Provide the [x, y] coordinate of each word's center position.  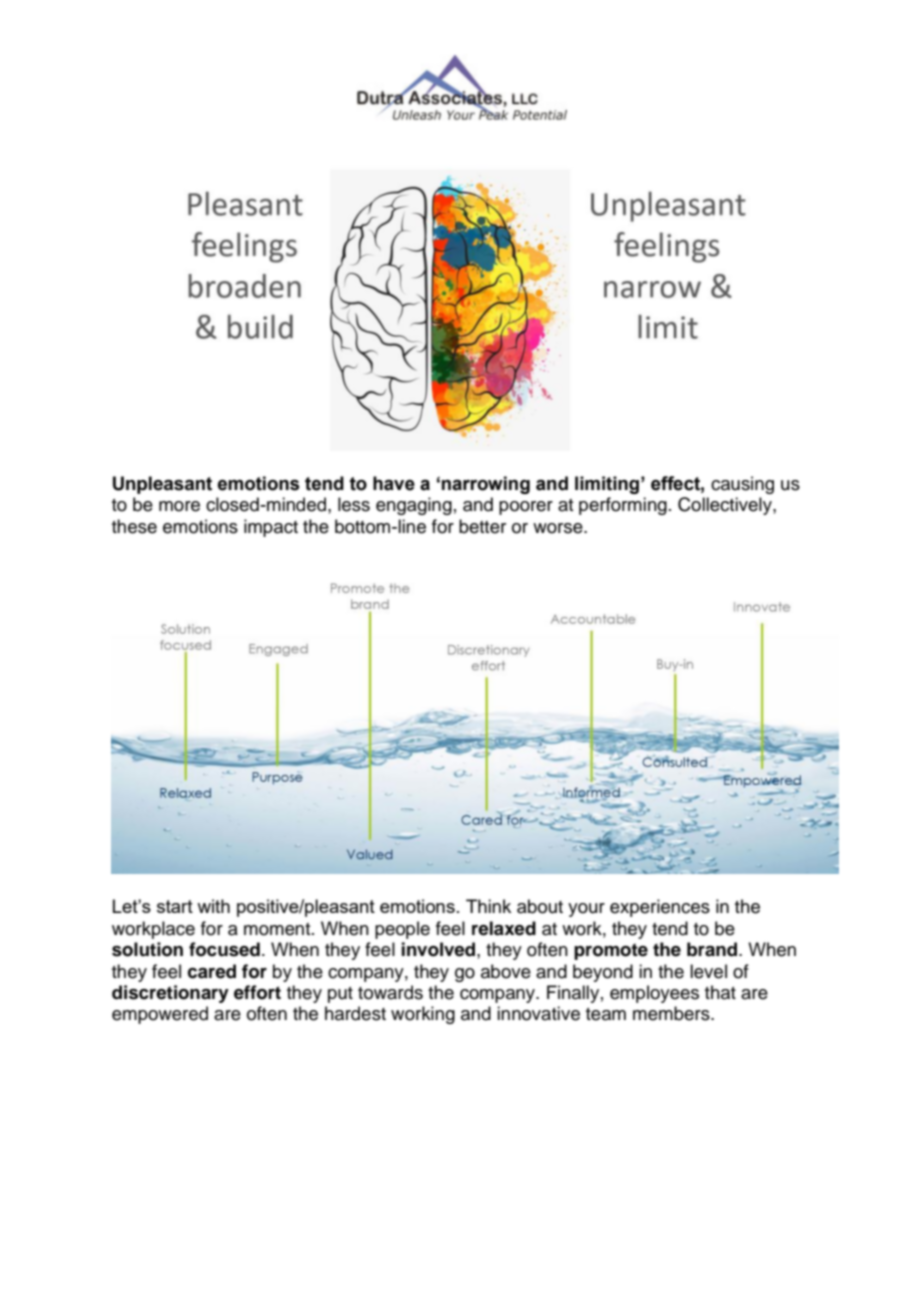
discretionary [170, 994]
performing [623, 506]
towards [390, 992]
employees [654, 994]
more [179, 506]
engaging [414, 506]
